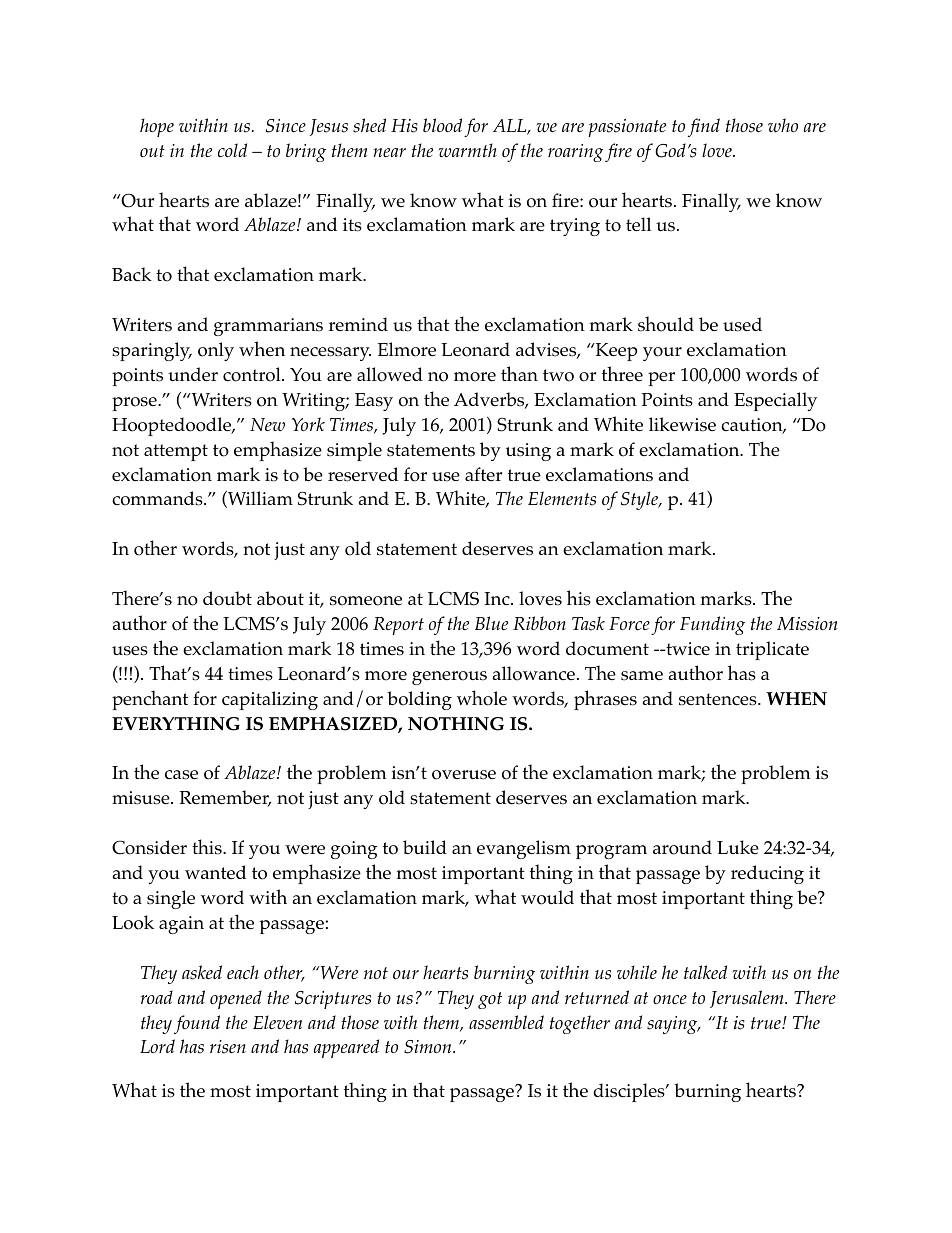  I want to click on doubt, so click(227, 598).
